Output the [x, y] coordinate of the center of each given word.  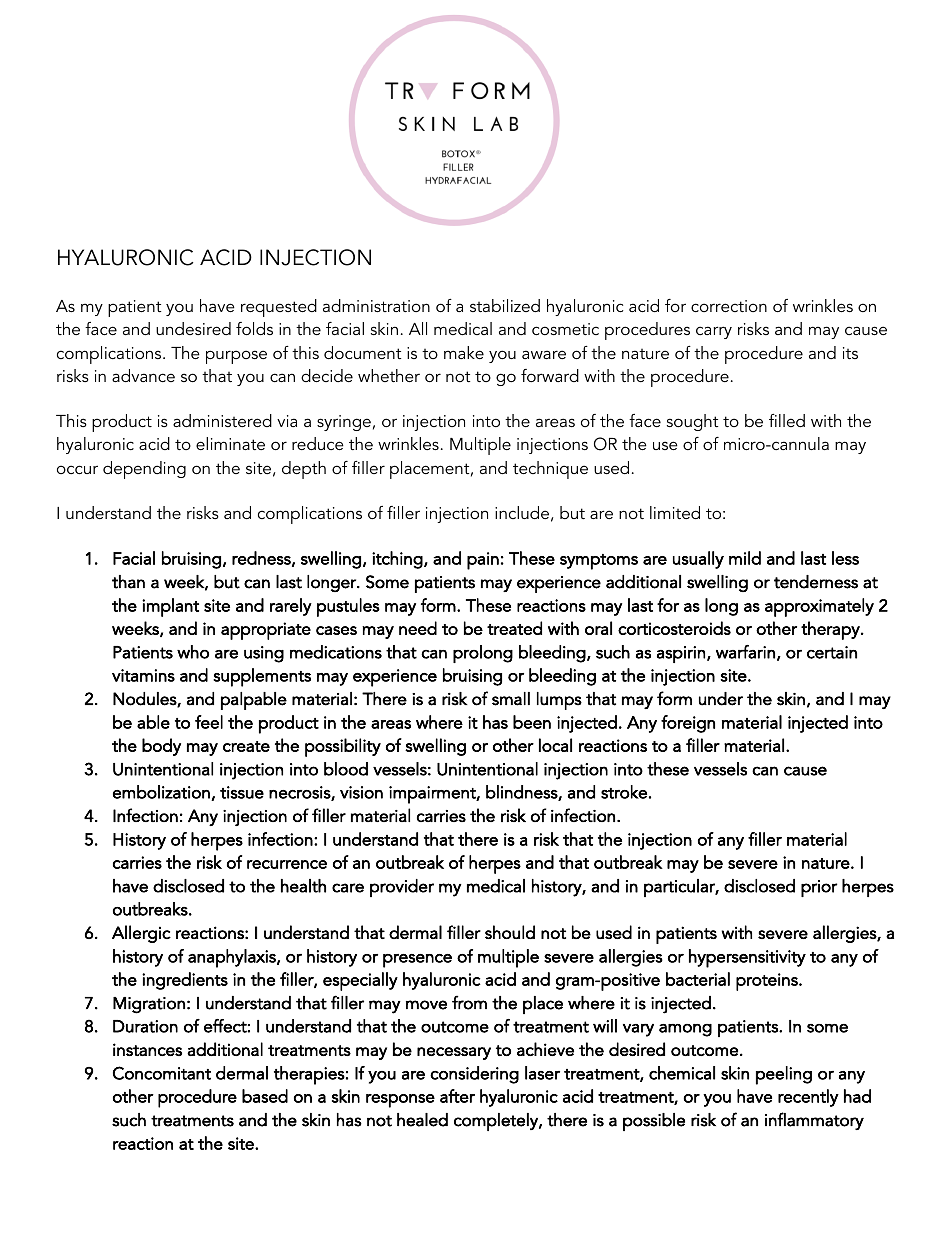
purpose [236, 357]
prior [819, 888]
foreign [688, 724]
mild [745, 558]
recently [808, 1098]
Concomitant [162, 1073]
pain [483, 561]
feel [209, 722]
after [457, 1096]
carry [714, 332]
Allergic [141, 934]
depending [144, 470]
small [511, 699]
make [464, 352]
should [510, 932]
